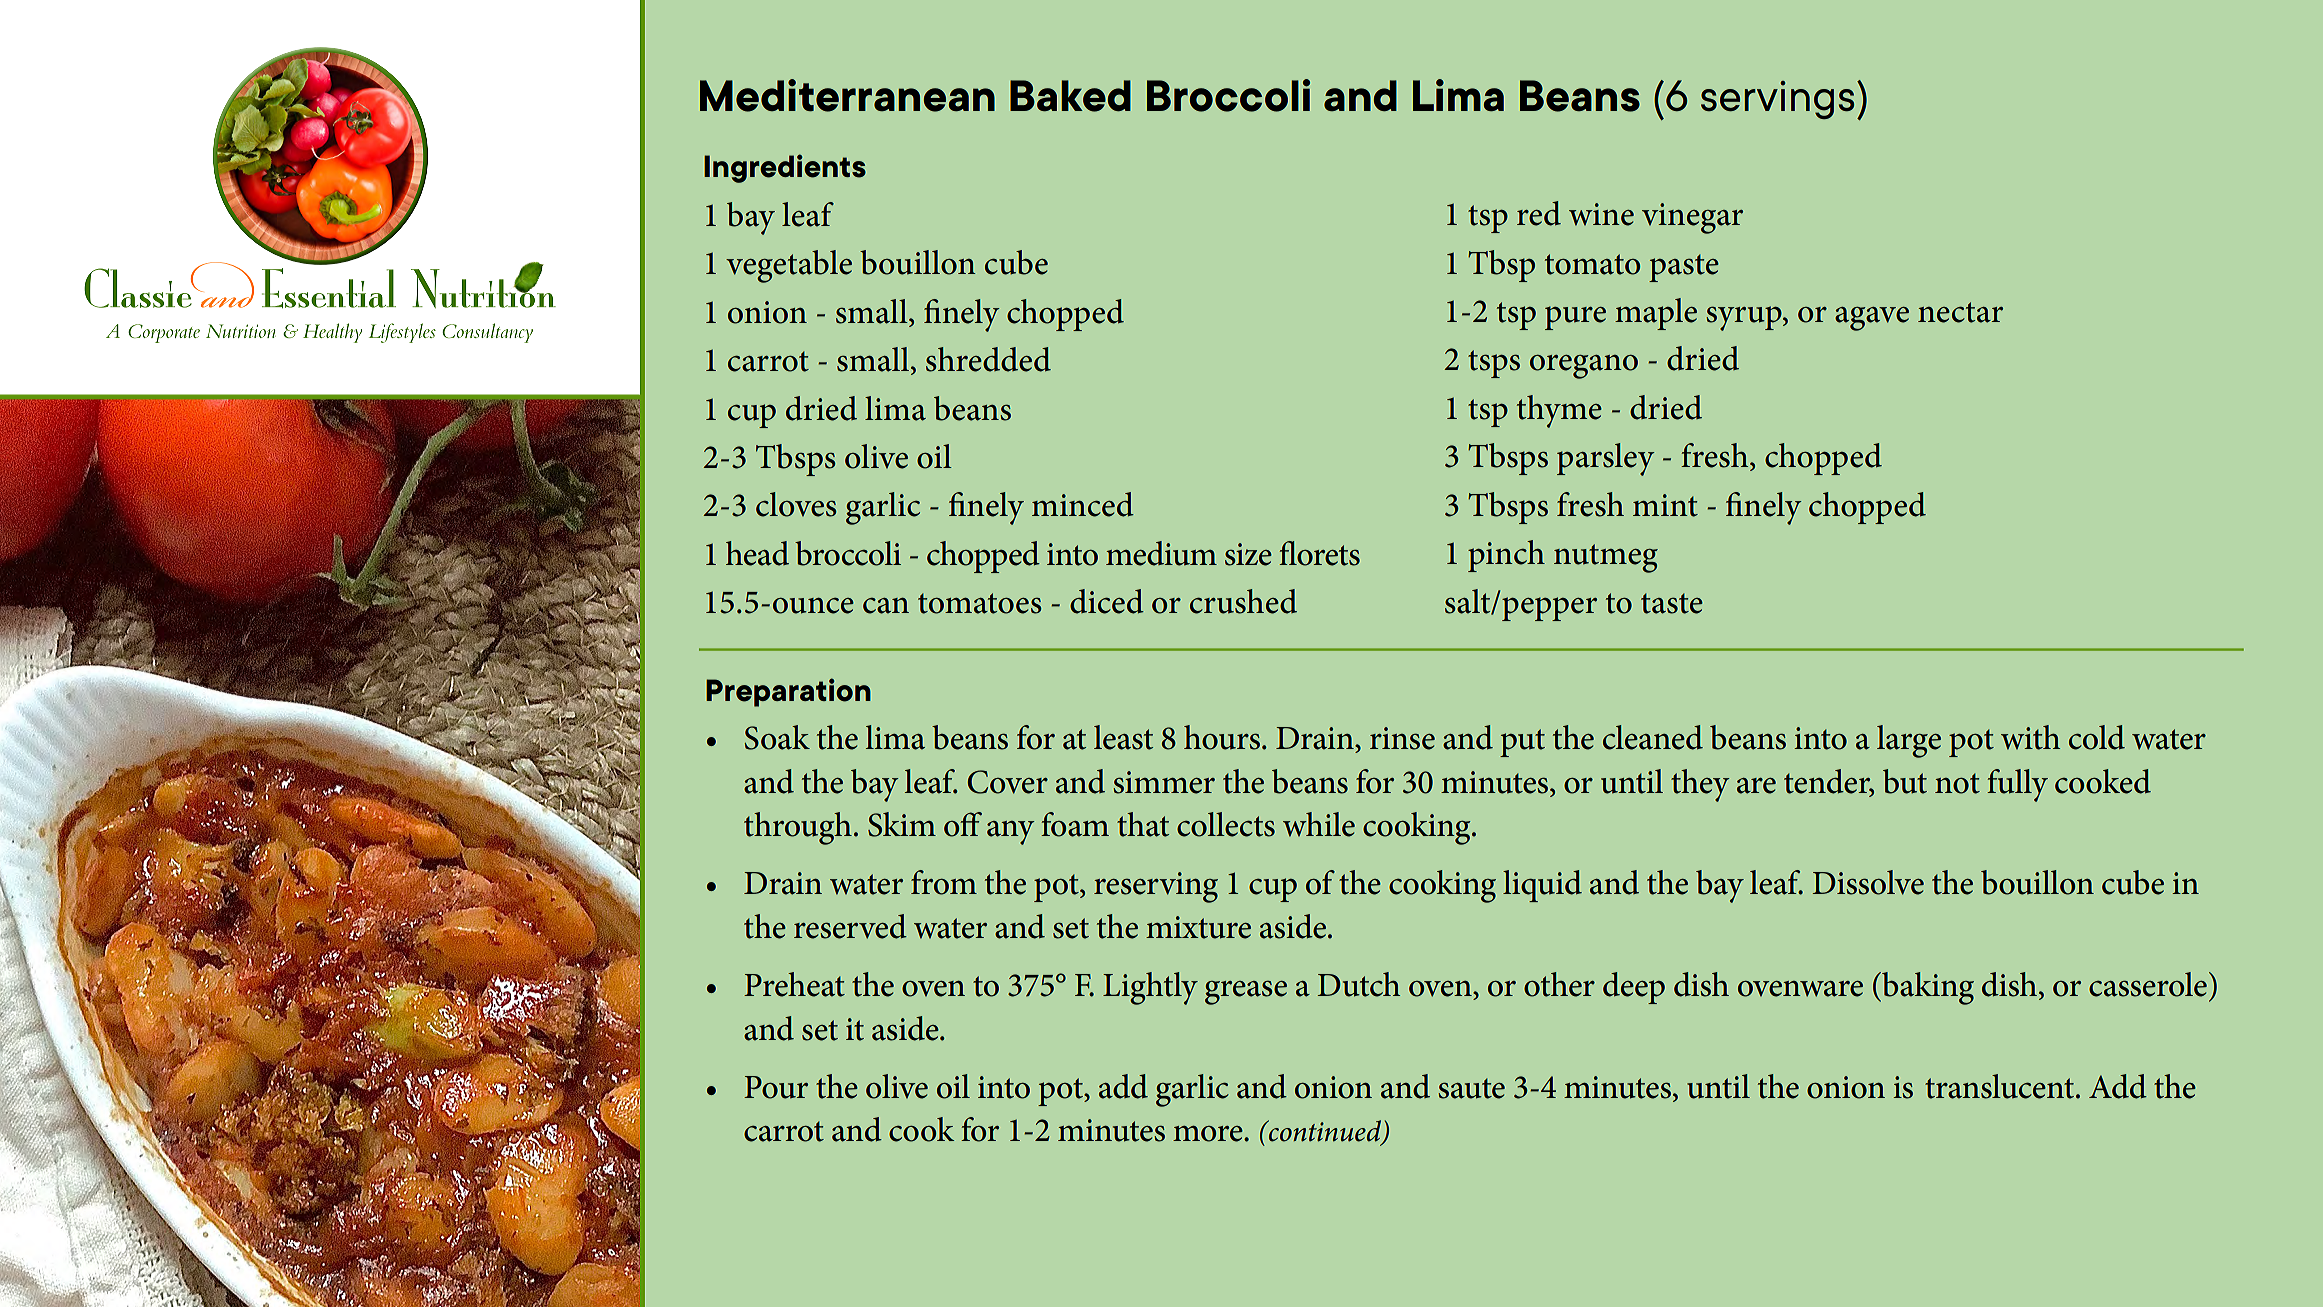 The width and height of the screenshot is (2323, 1307). I want to click on cloves, so click(796, 504).
